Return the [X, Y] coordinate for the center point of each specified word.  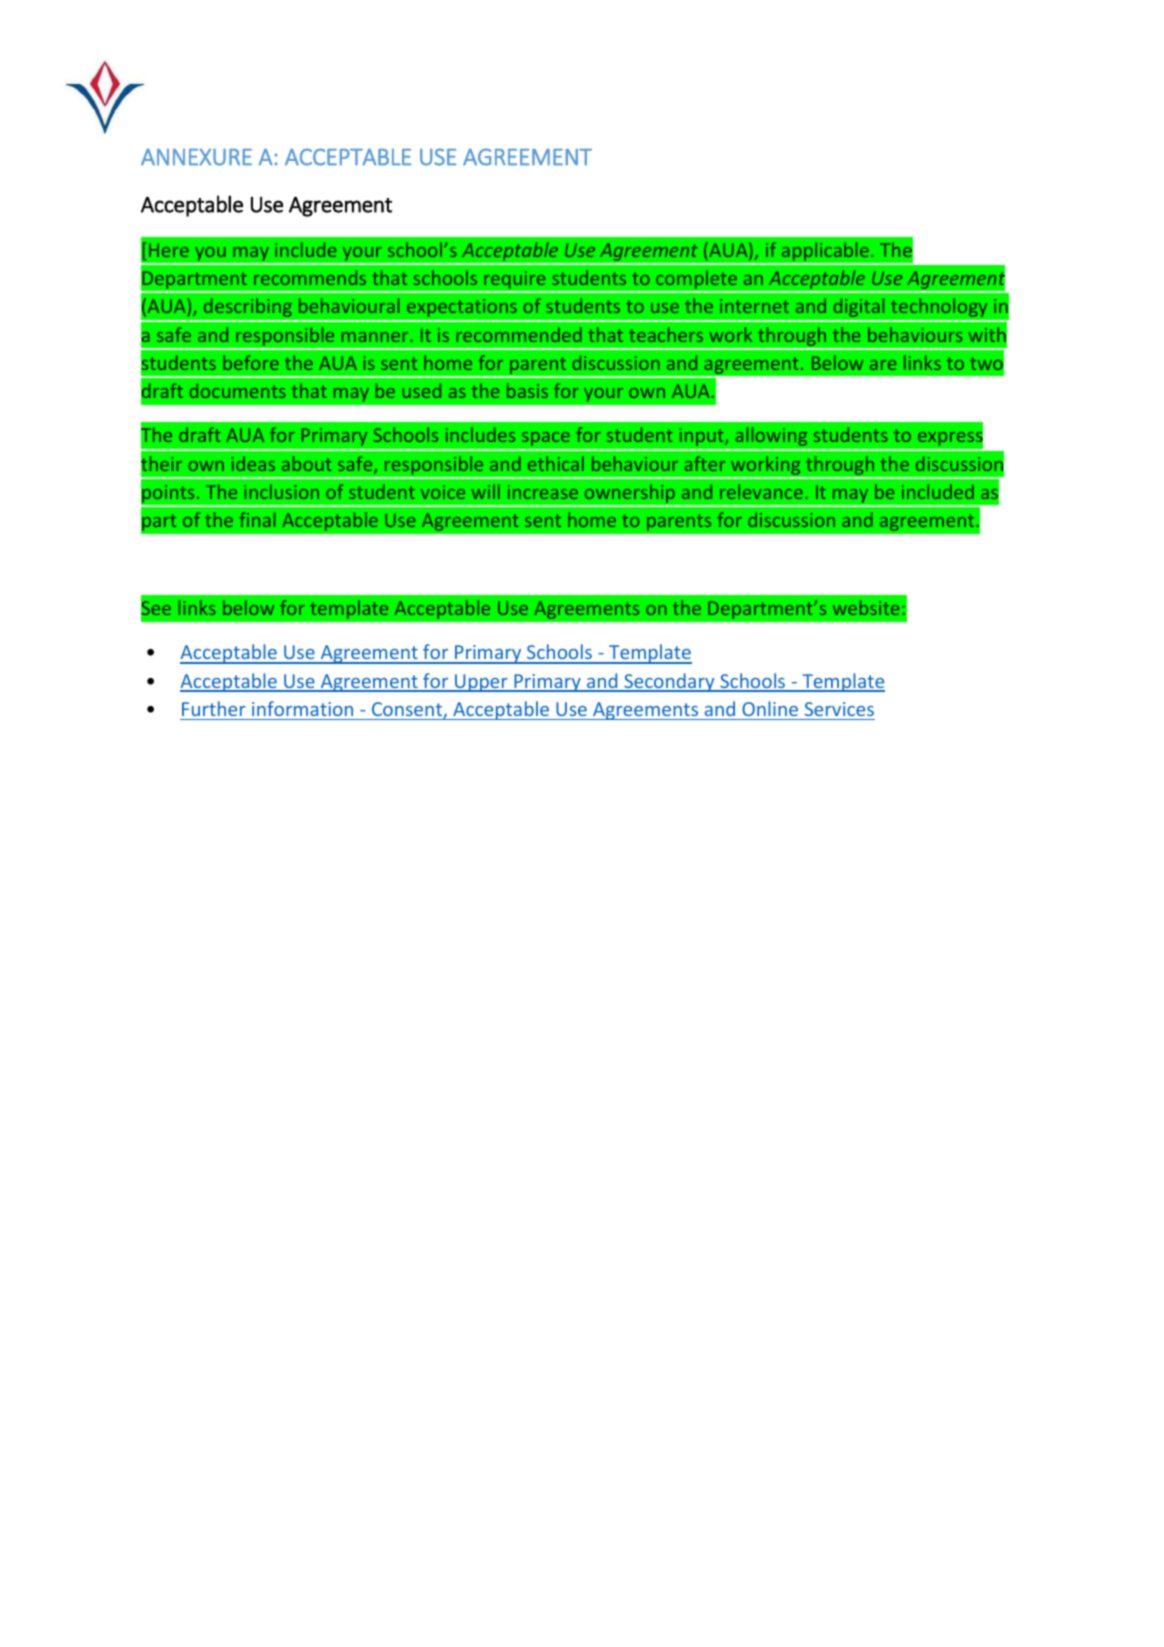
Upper [481, 683]
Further [214, 708]
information [302, 708]
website [866, 607]
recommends [310, 277]
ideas [253, 463]
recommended [519, 334]
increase [543, 492]
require [515, 281]
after [705, 463]
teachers [666, 334]
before [251, 362]
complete [696, 281]
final [257, 519]
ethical [556, 463]
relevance [761, 491]
